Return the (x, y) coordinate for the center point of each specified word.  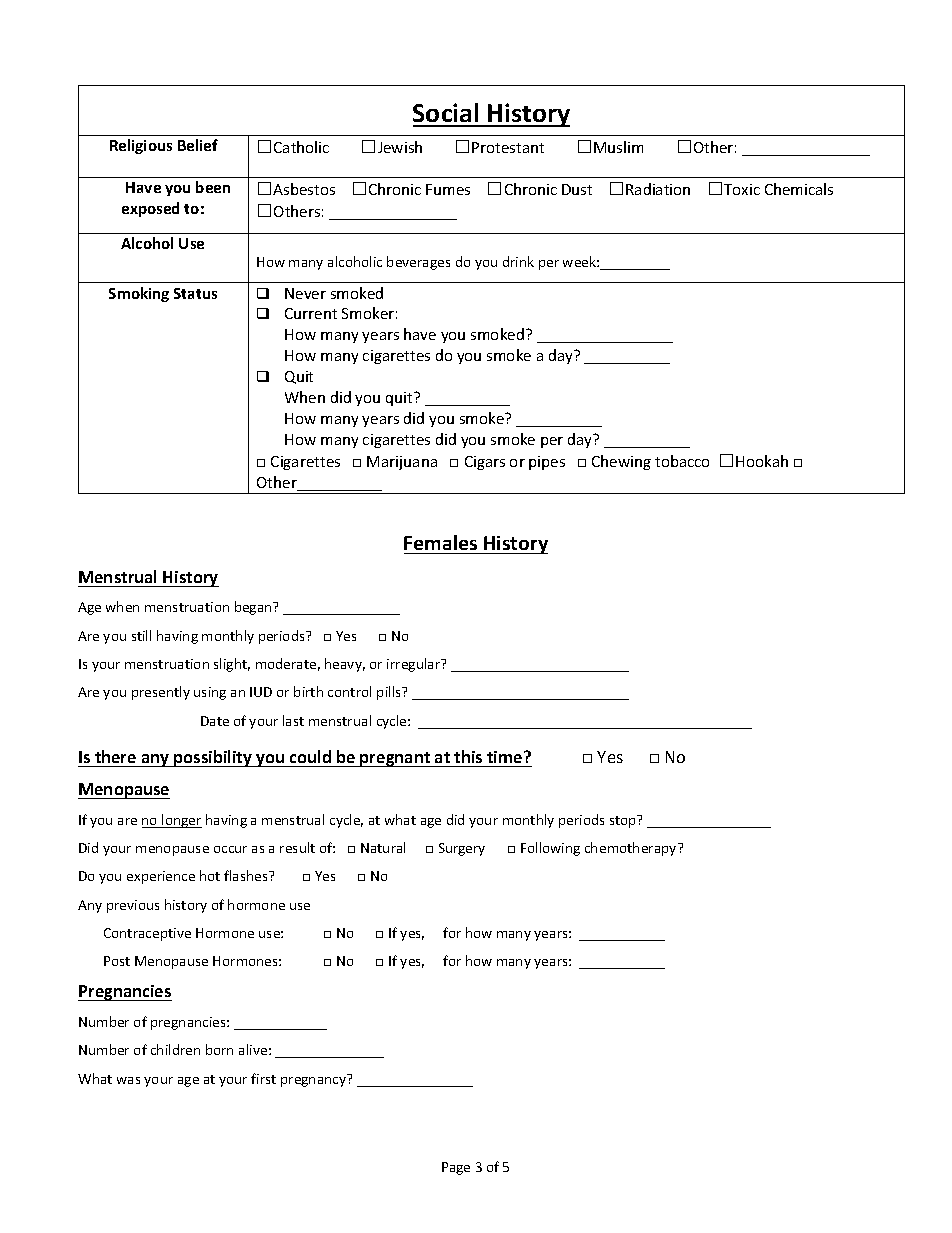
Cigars (485, 463)
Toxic (742, 189)
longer (181, 821)
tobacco (682, 461)
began (254, 608)
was (128, 1080)
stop (624, 821)
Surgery (462, 849)
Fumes (448, 189)
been (213, 187)
